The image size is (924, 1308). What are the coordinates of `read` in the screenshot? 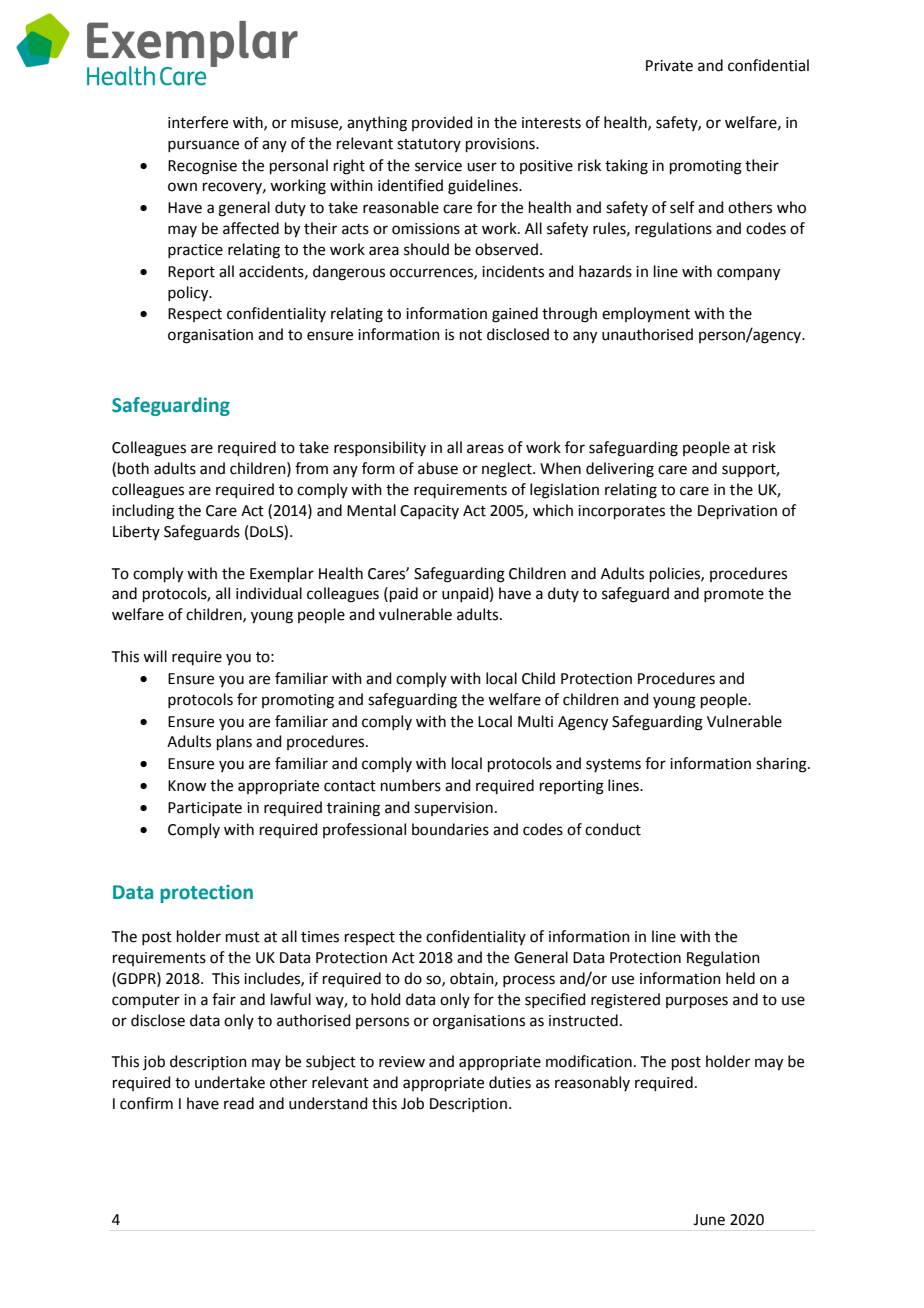 It's located at (239, 1103).
